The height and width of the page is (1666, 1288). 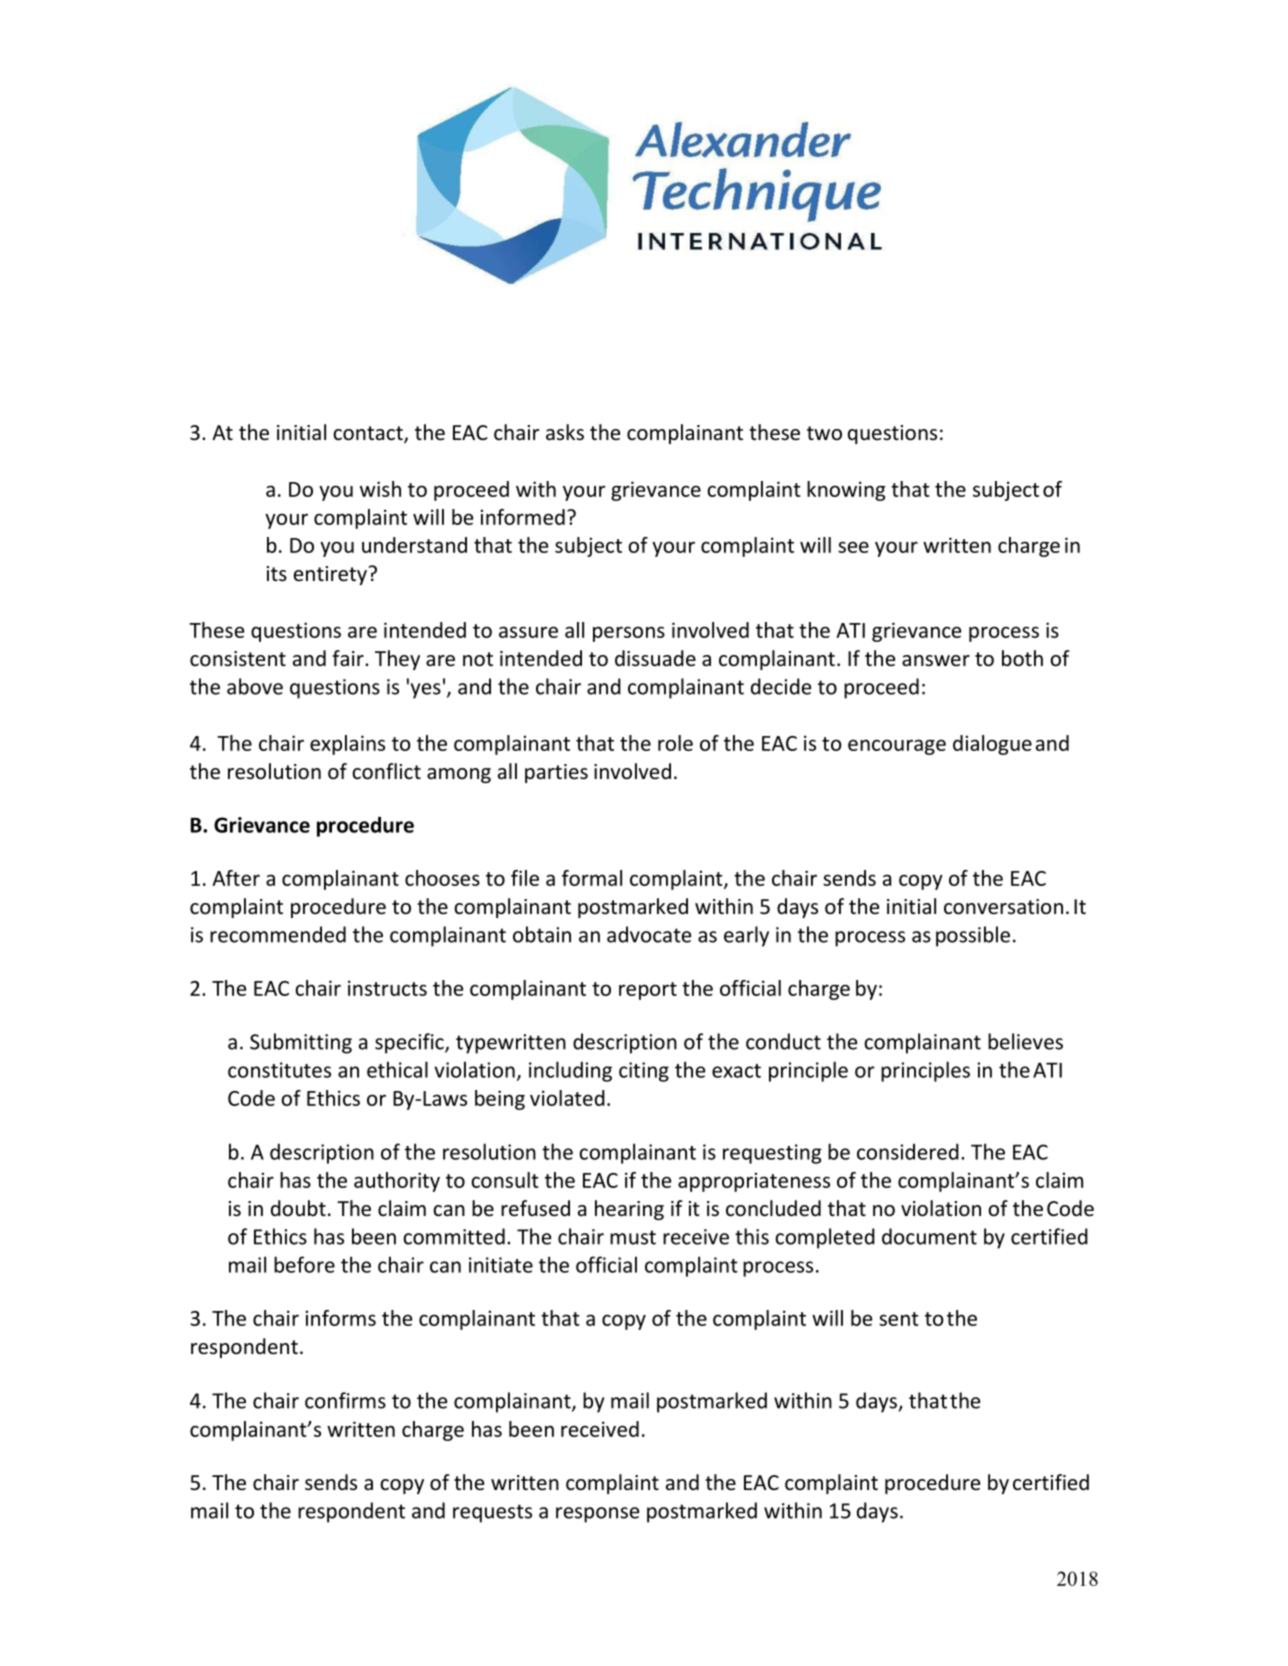 What do you see at coordinates (236, 878) in the page?
I see `After` at bounding box center [236, 878].
